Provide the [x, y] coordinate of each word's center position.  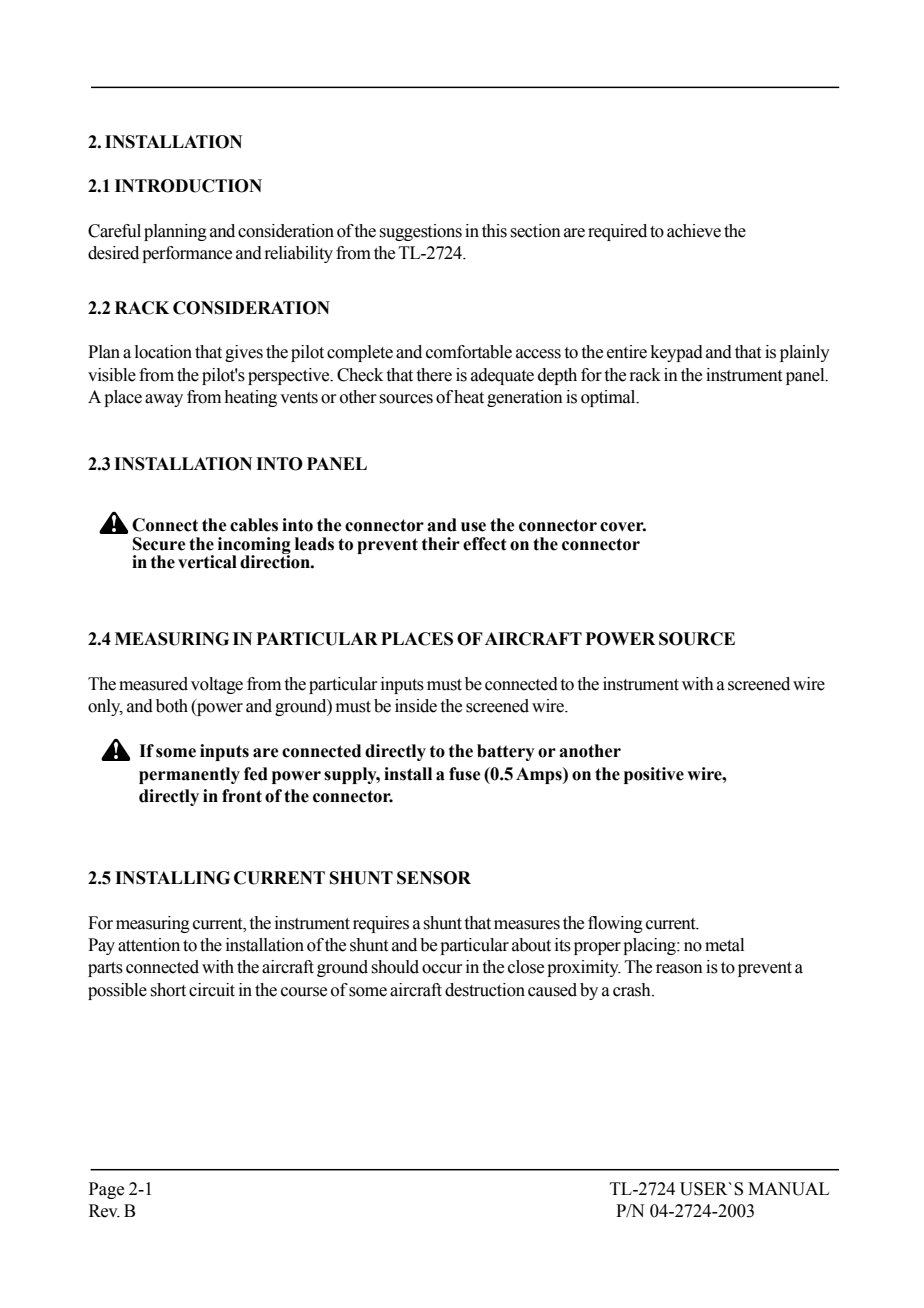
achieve [694, 231]
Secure [159, 544]
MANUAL [788, 1189]
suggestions [420, 232]
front [242, 796]
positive [654, 775]
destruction [485, 990]
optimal [609, 398]
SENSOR [434, 878]
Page [106, 1190]
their [441, 544]
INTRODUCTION [188, 186]
